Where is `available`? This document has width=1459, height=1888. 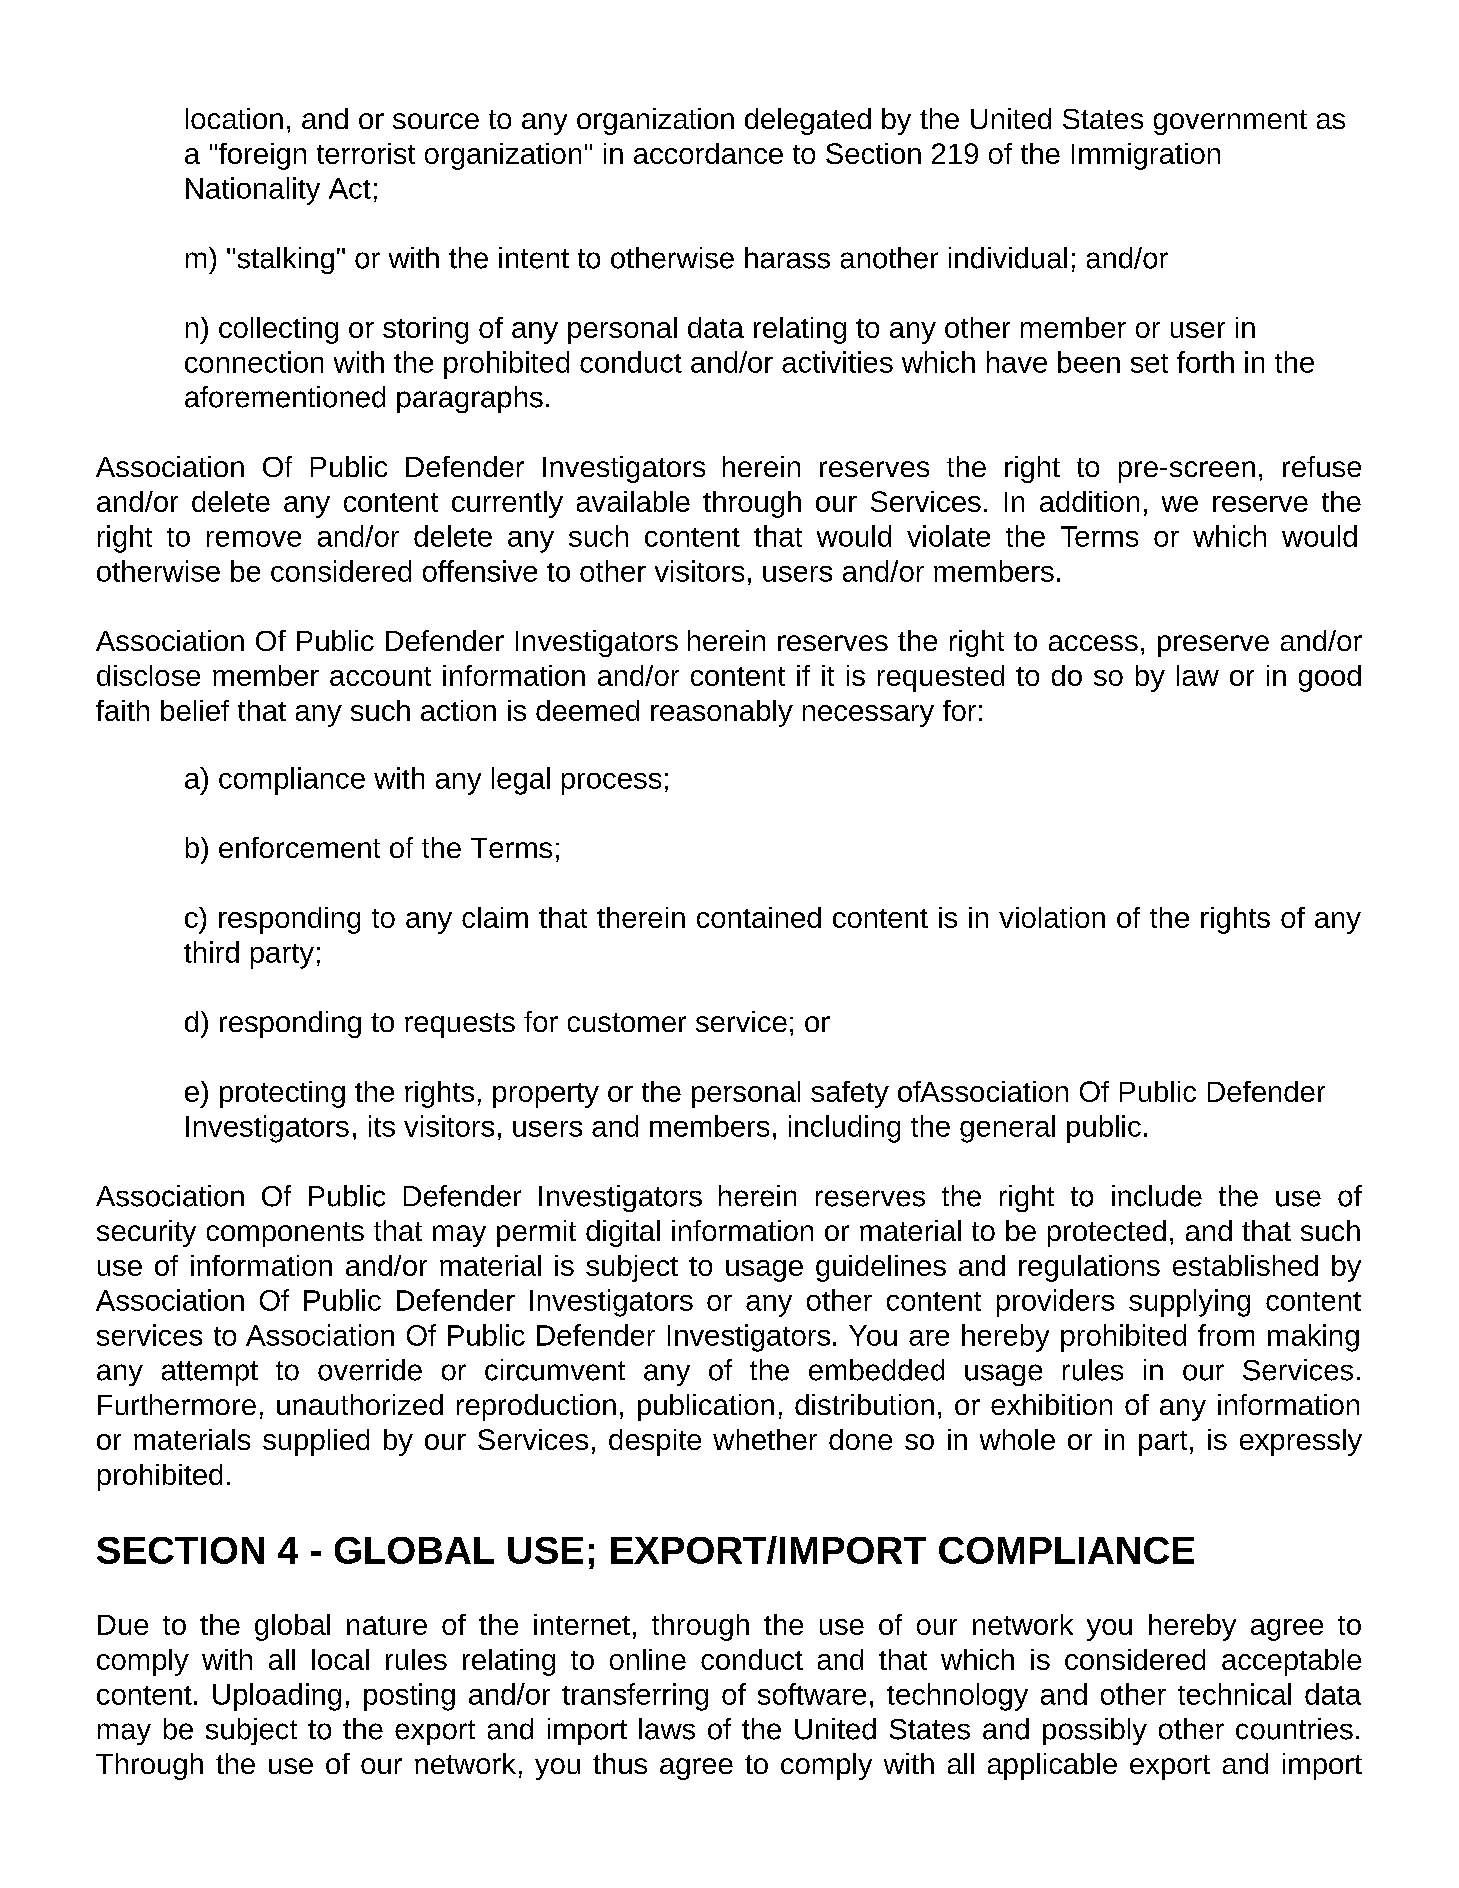 available is located at coordinates (633, 501).
